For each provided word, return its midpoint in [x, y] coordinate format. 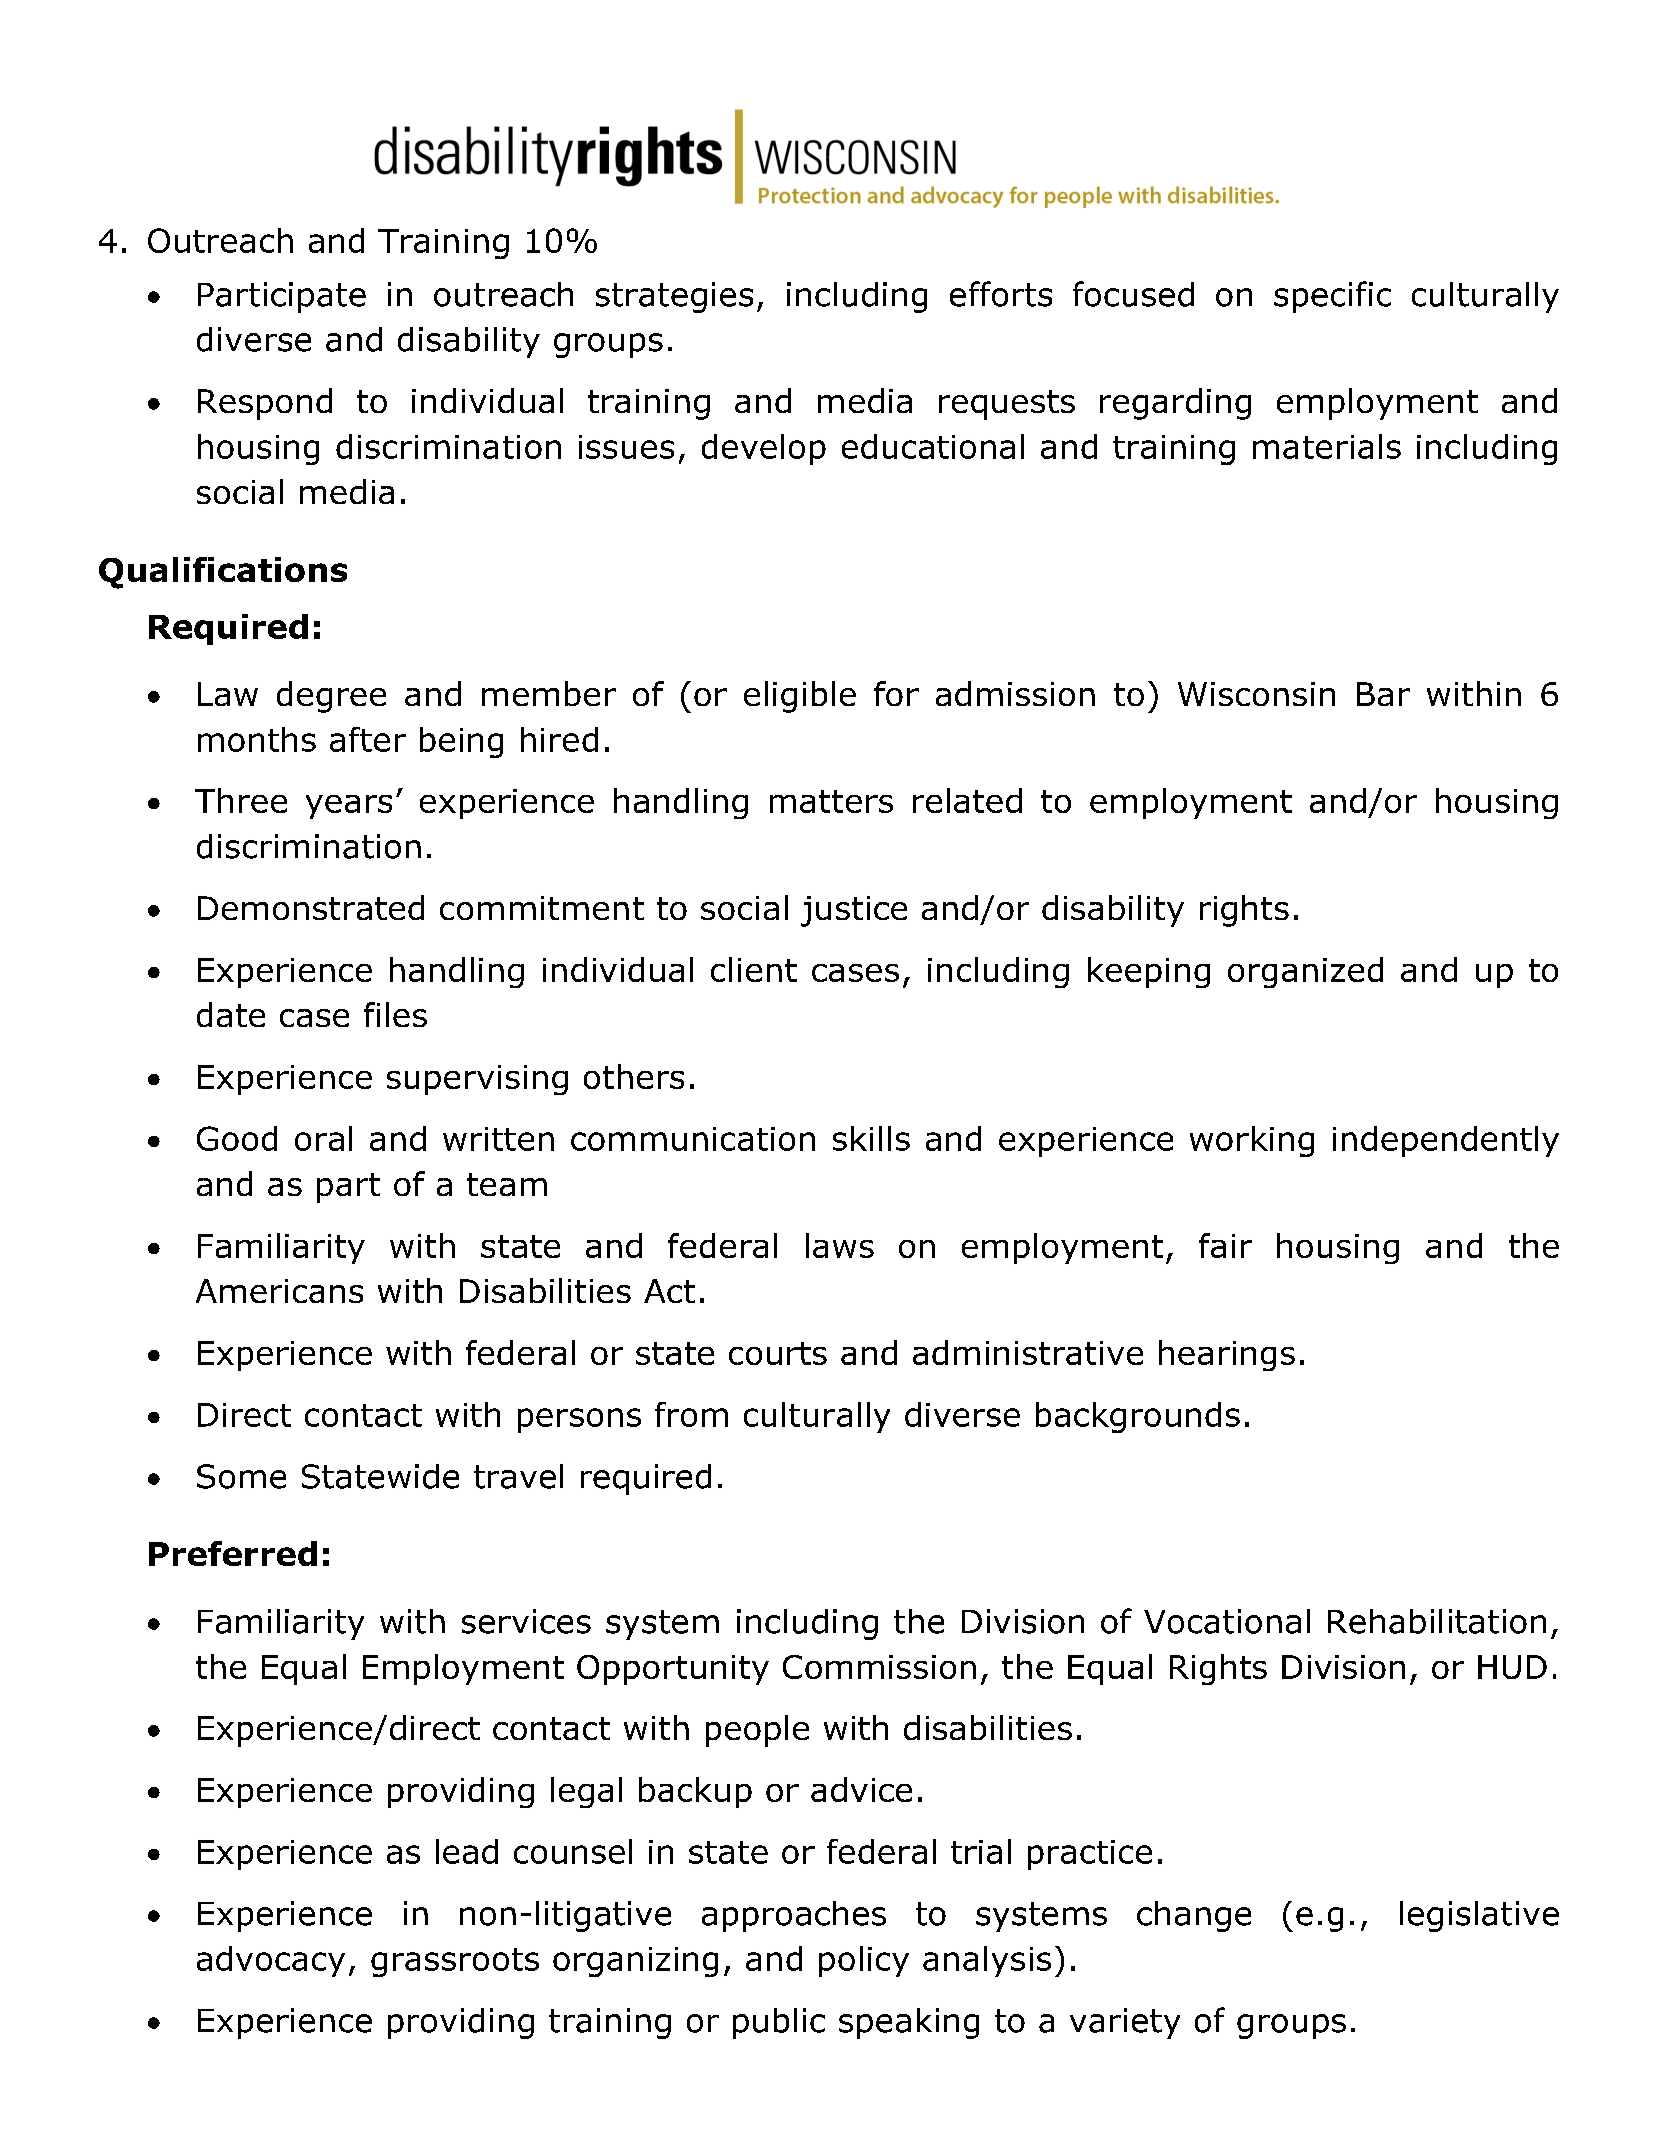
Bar [1383, 694]
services [526, 1621]
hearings [1227, 1355]
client [754, 969]
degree [331, 697]
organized [1305, 972]
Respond [265, 404]
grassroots [455, 1962]
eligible [800, 697]
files [395, 1014]
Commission [879, 1667]
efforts [1001, 294]
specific [1332, 297]
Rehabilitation [1437, 1621]
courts [778, 1353]
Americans [279, 1291]
